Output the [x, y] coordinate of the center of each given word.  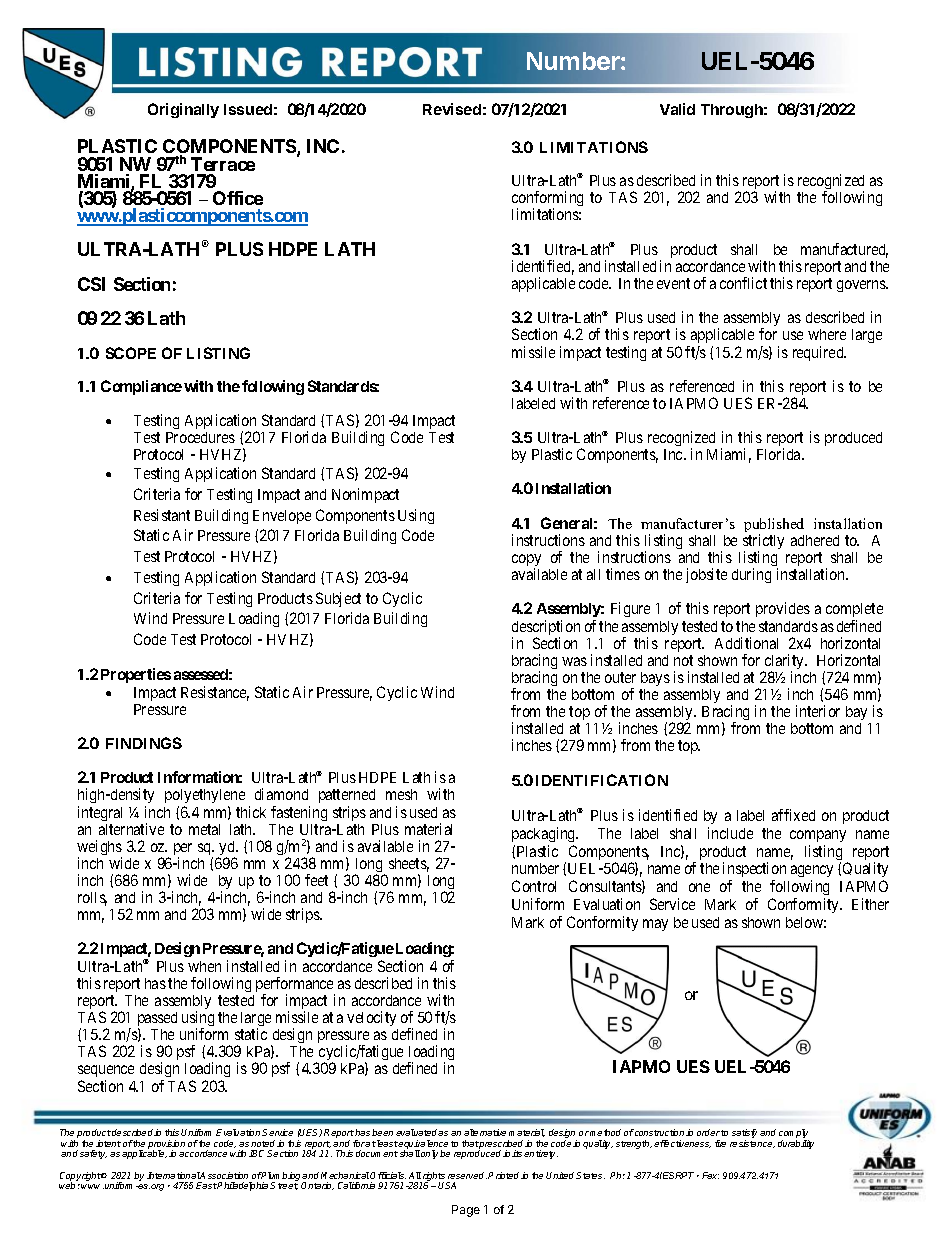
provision [166, 1145]
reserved [467, 1175]
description [546, 629]
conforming [547, 200]
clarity [784, 663]
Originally [183, 110]
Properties [136, 675]
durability [796, 1144]
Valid [677, 109]
